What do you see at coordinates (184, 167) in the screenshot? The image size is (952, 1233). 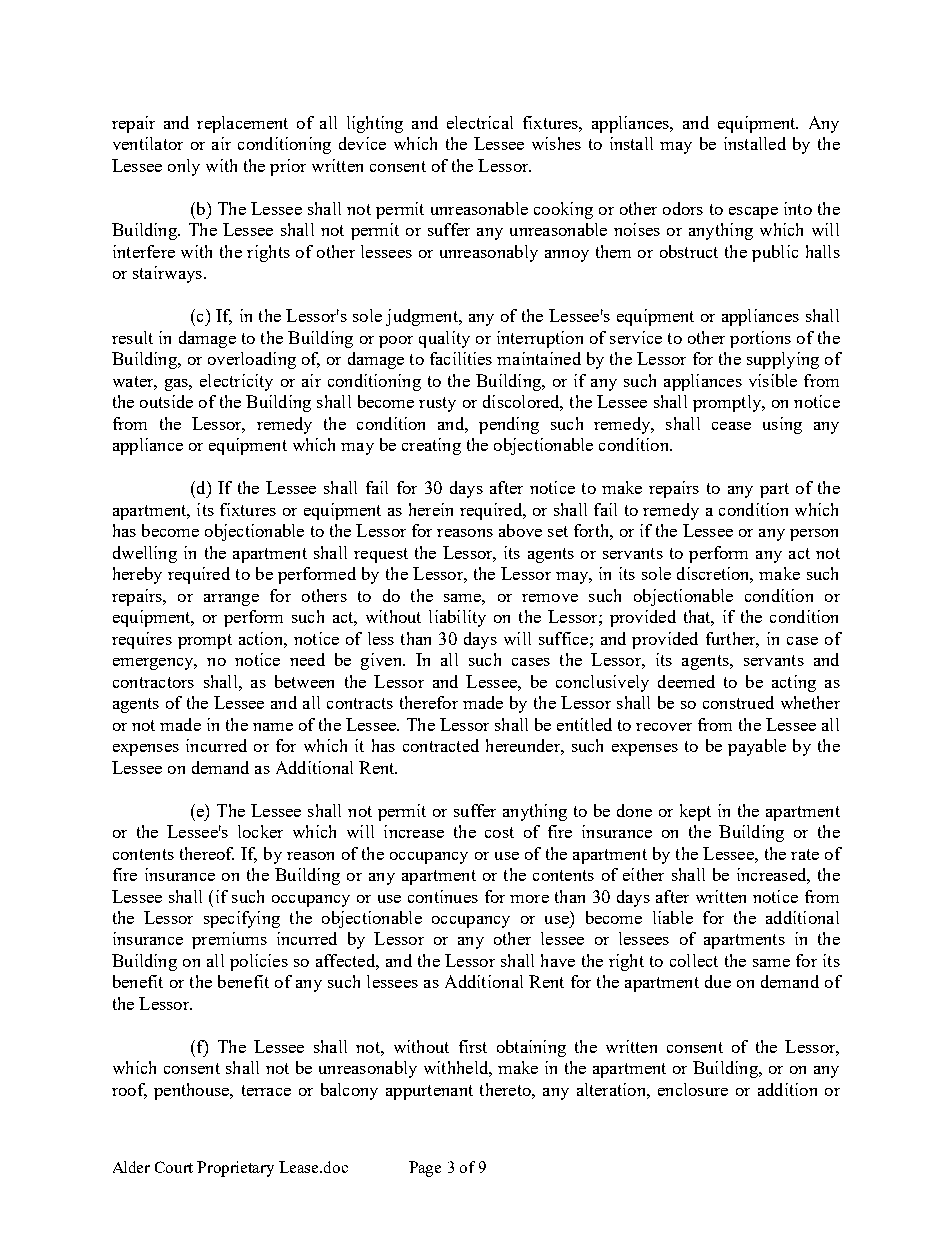 I see `only` at bounding box center [184, 167].
